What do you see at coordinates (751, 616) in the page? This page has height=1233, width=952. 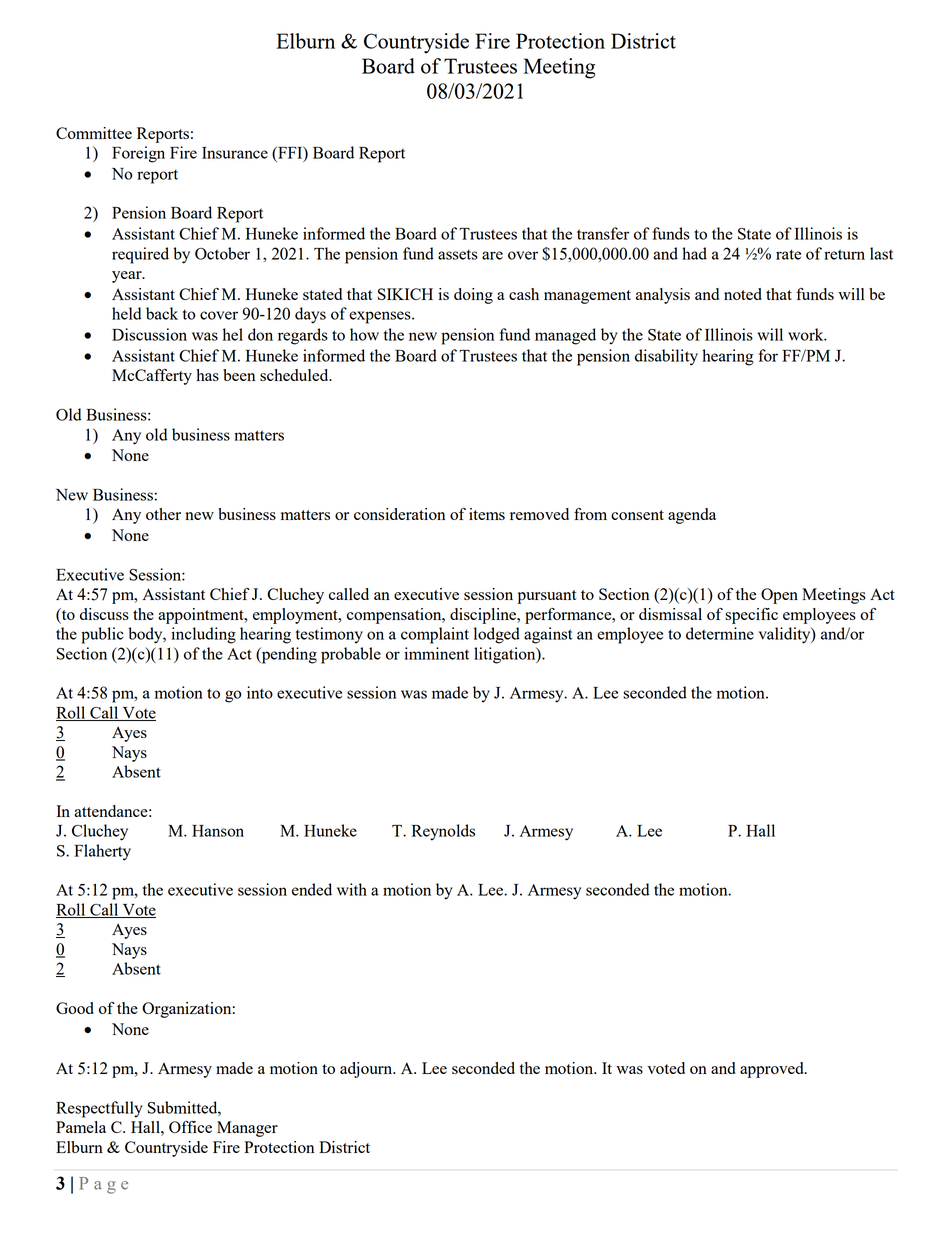 I see `specific` at bounding box center [751, 616].
